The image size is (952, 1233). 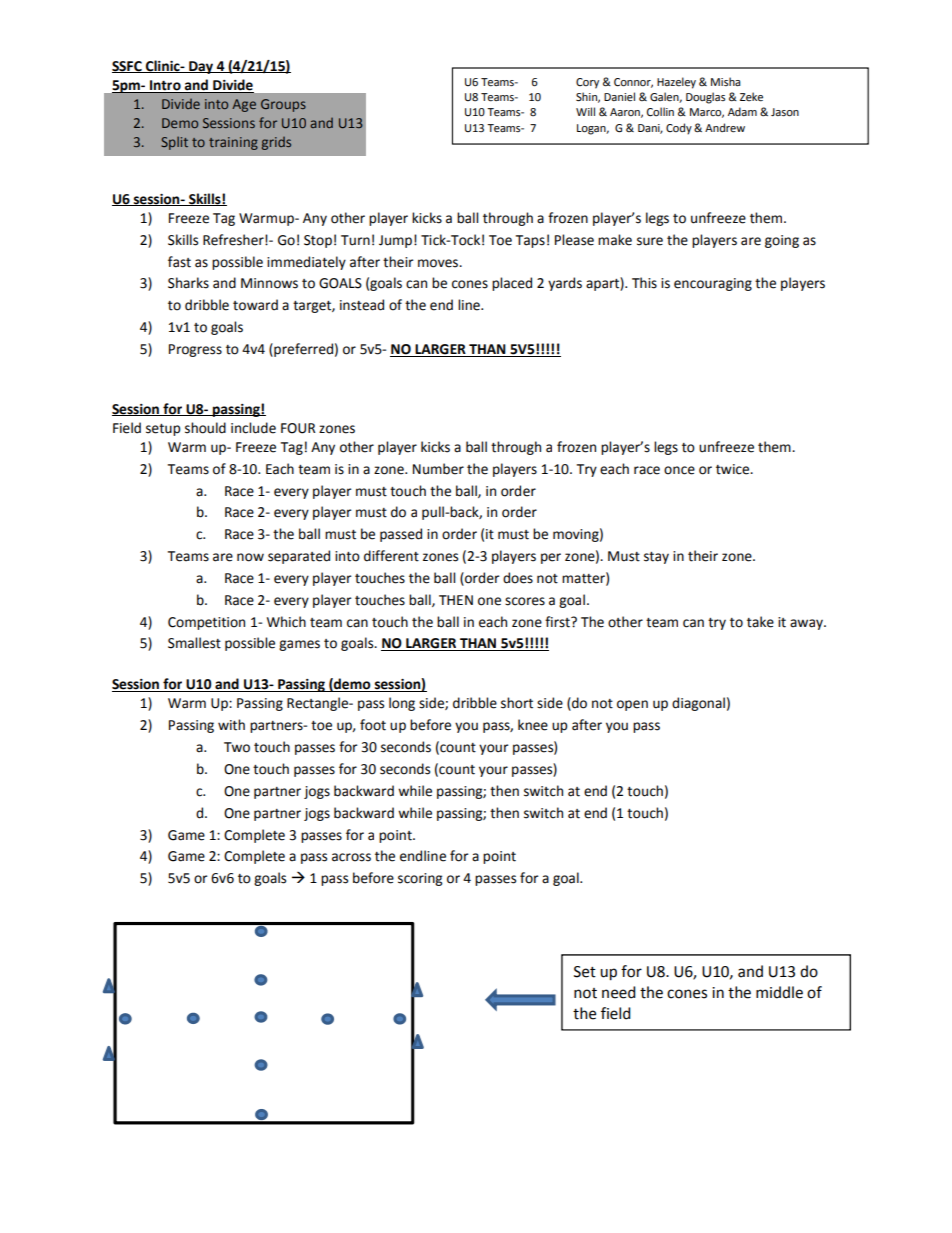 I want to click on Number, so click(x=438, y=469).
